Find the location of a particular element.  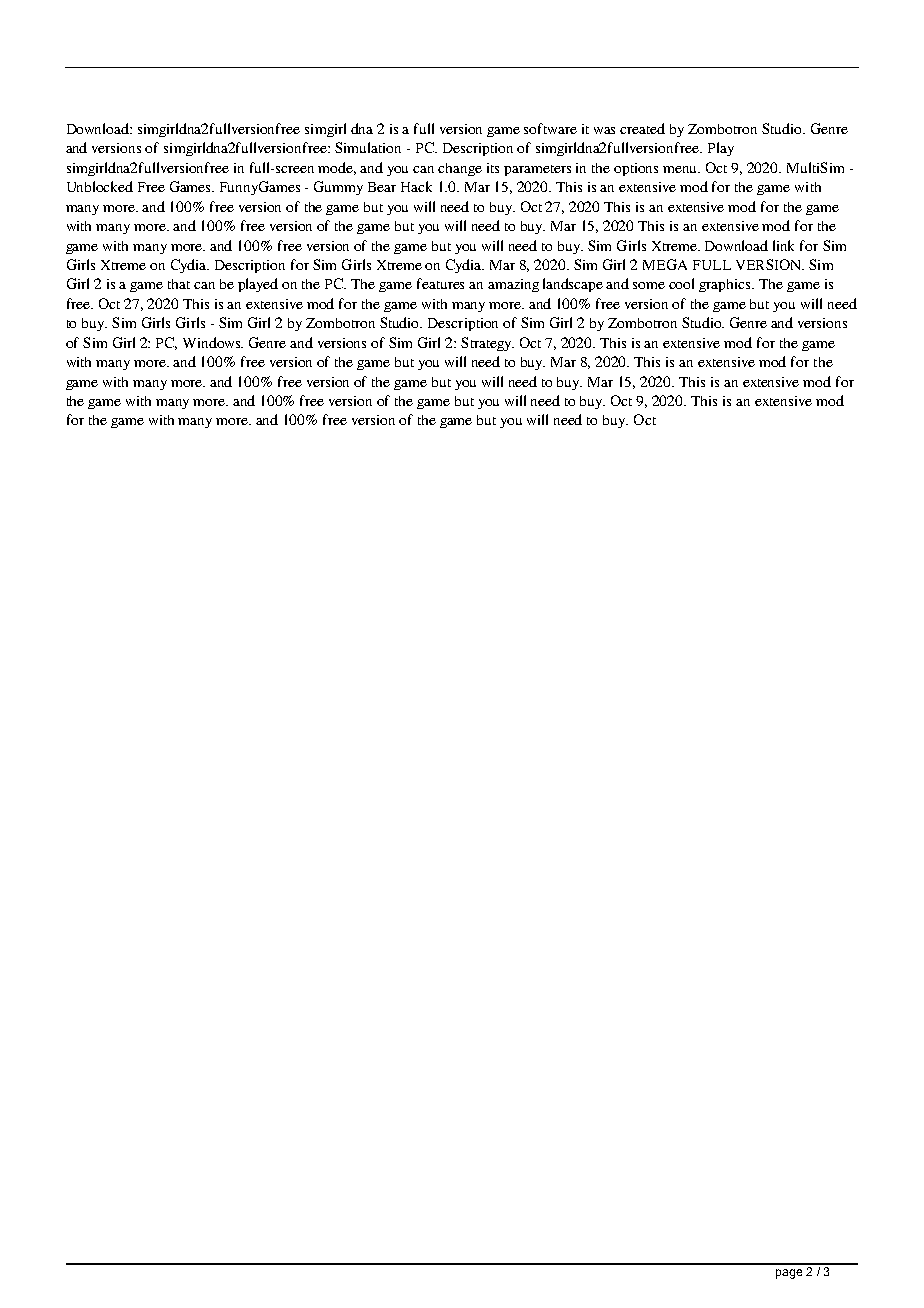

change is located at coordinates (460, 169).
